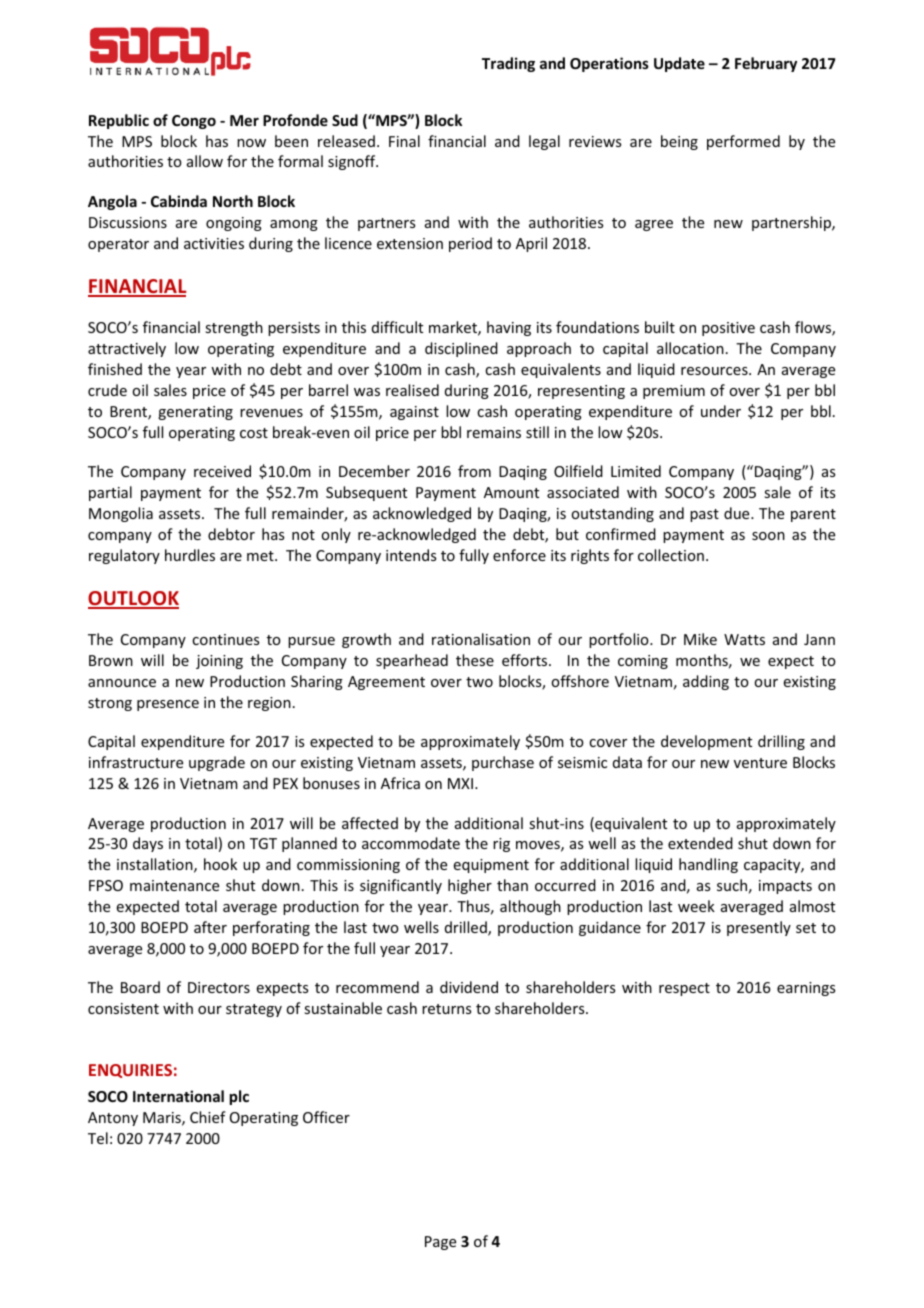 The width and height of the screenshot is (924, 1308). I want to click on performed, so click(743, 142).
